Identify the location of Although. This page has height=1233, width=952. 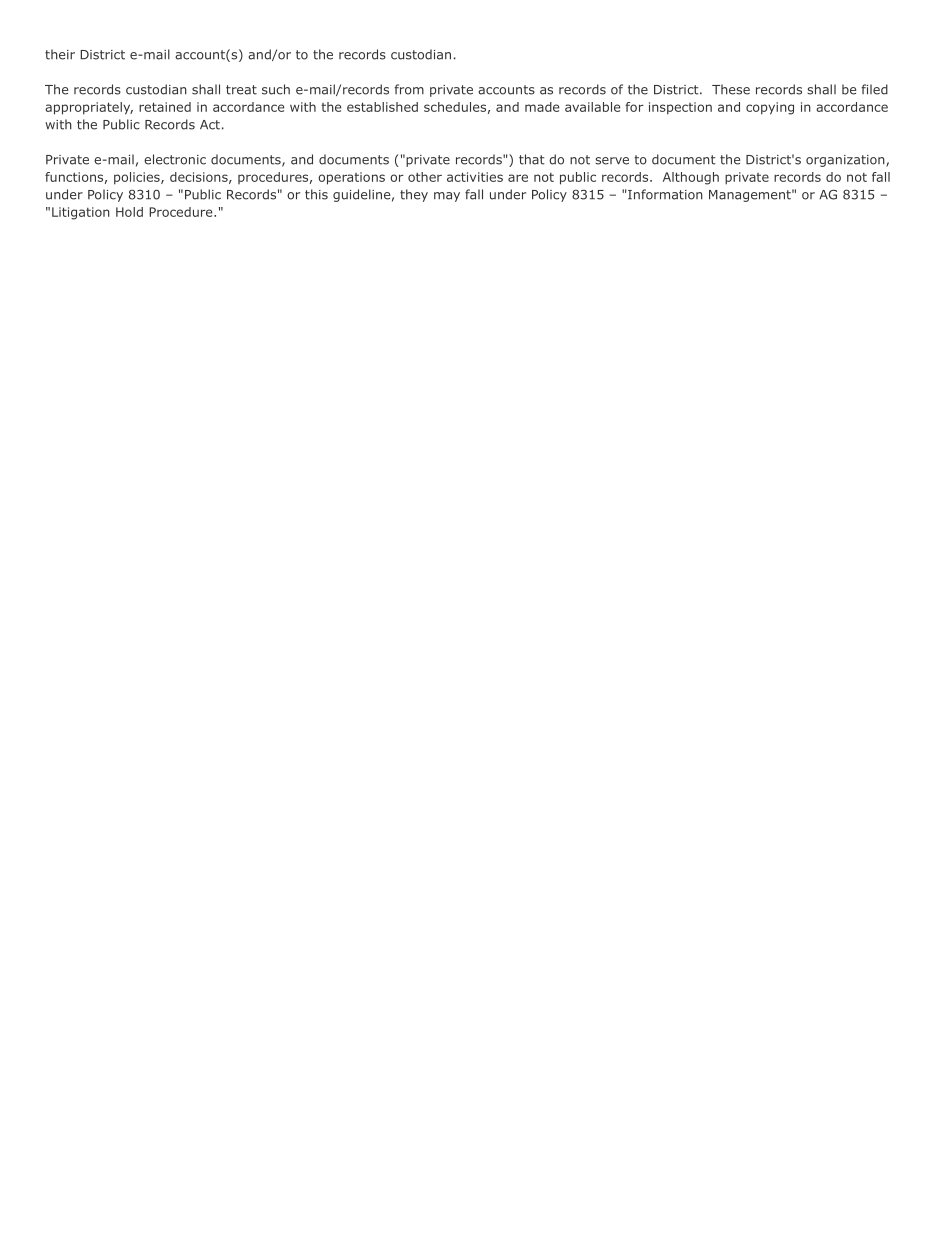
(691, 178).
